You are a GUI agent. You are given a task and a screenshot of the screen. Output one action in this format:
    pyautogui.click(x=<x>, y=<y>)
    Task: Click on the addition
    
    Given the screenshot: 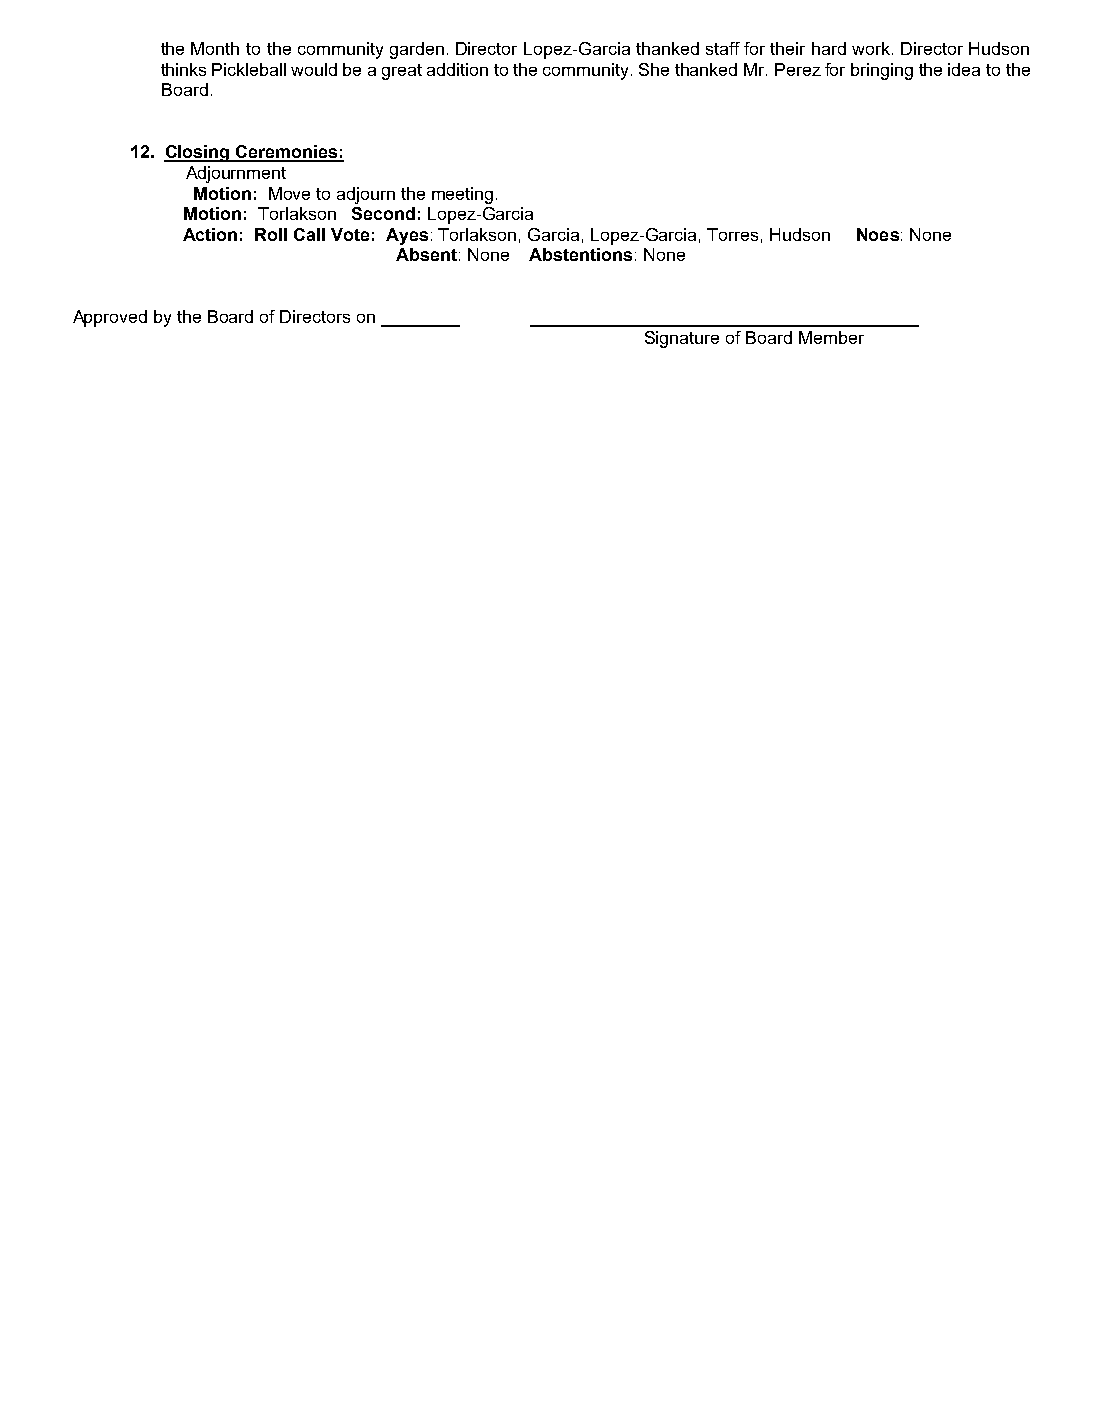 What is the action you would take?
    pyautogui.click(x=457, y=69)
